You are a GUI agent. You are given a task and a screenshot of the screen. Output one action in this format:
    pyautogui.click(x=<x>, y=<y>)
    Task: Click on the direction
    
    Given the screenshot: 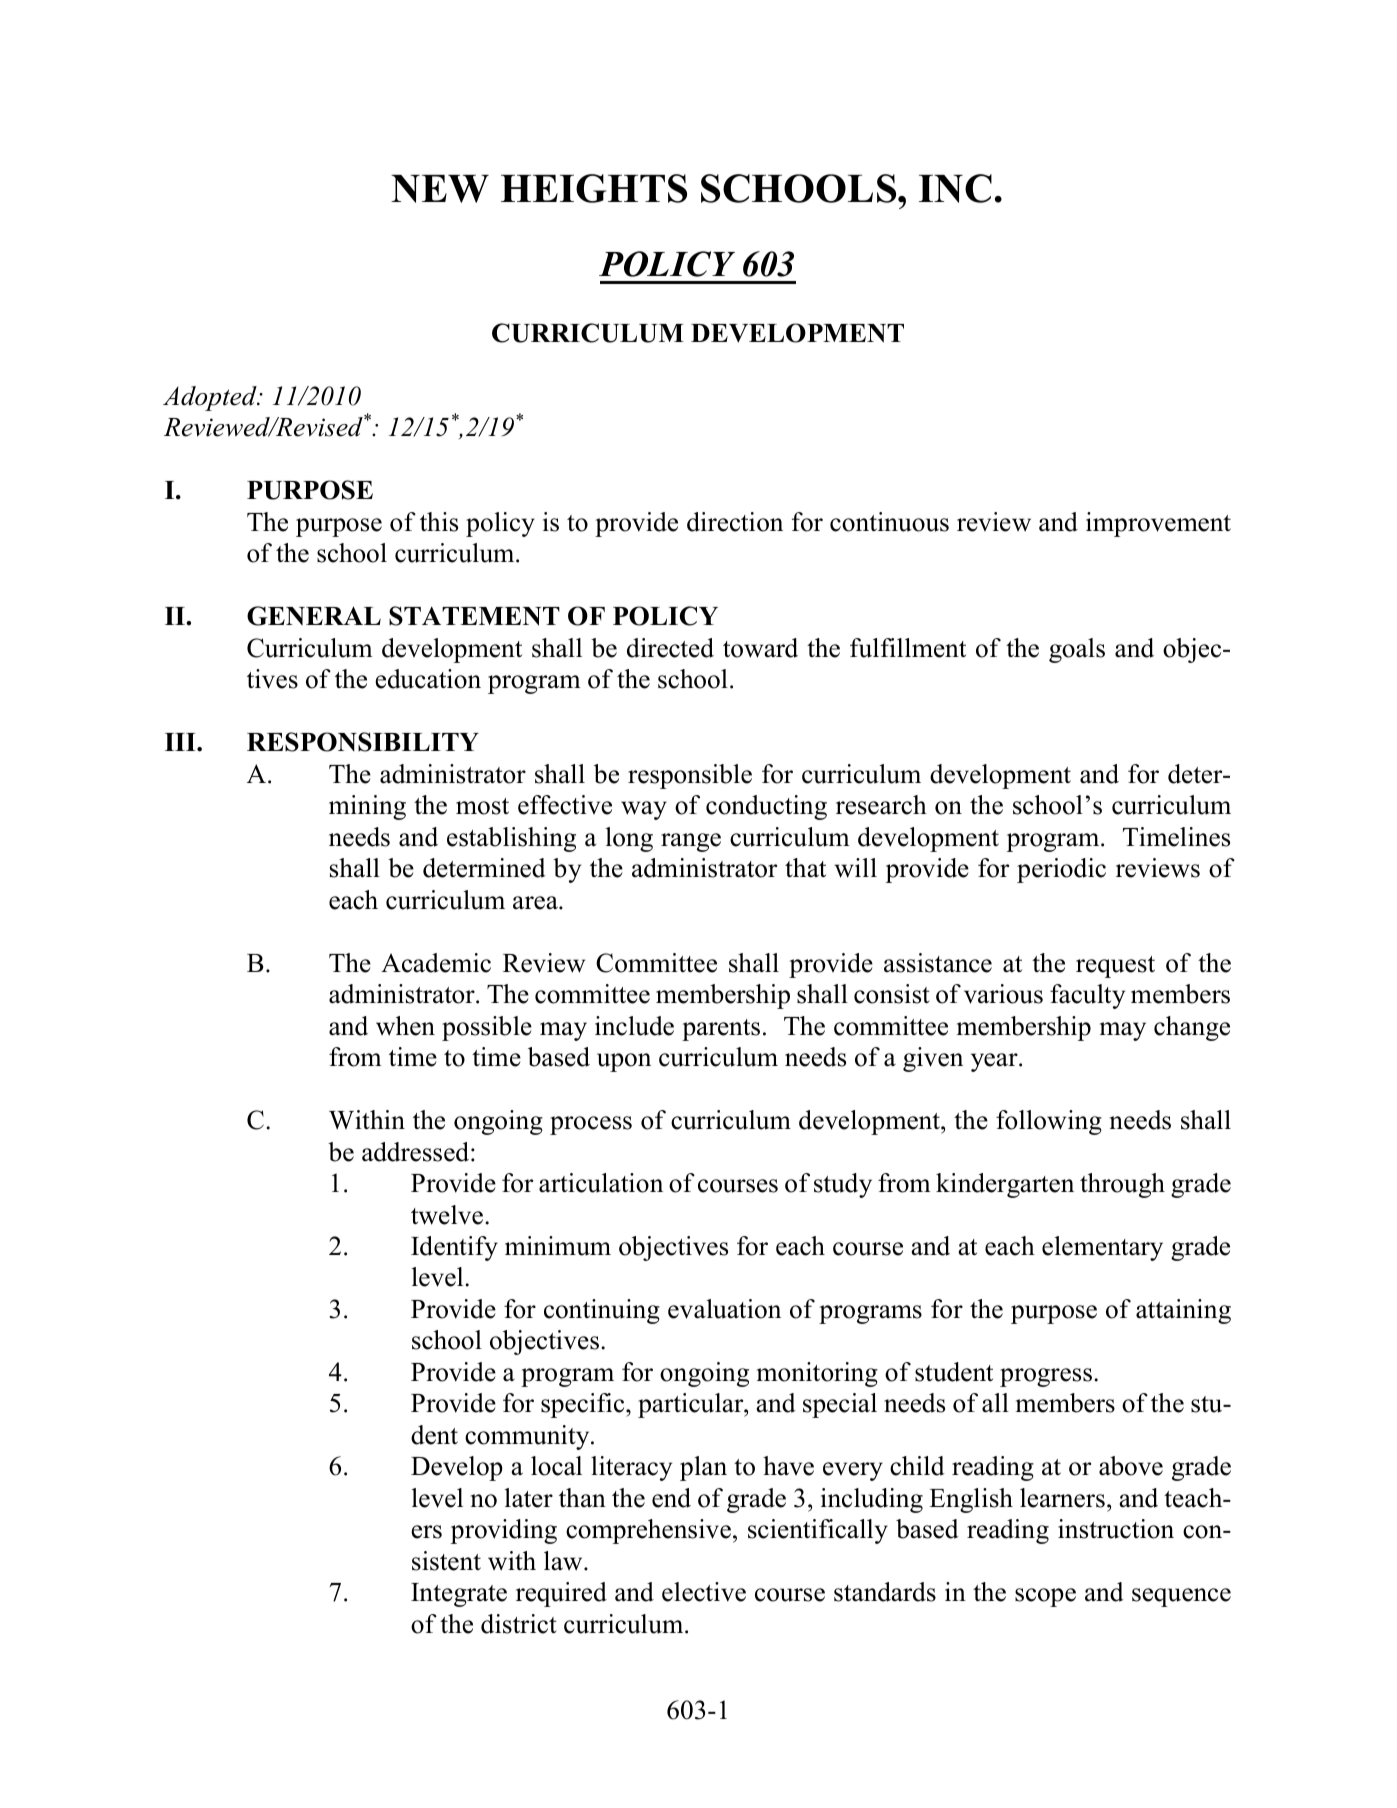 What is the action you would take?
    pyautogui.click(x=735, y=522)
